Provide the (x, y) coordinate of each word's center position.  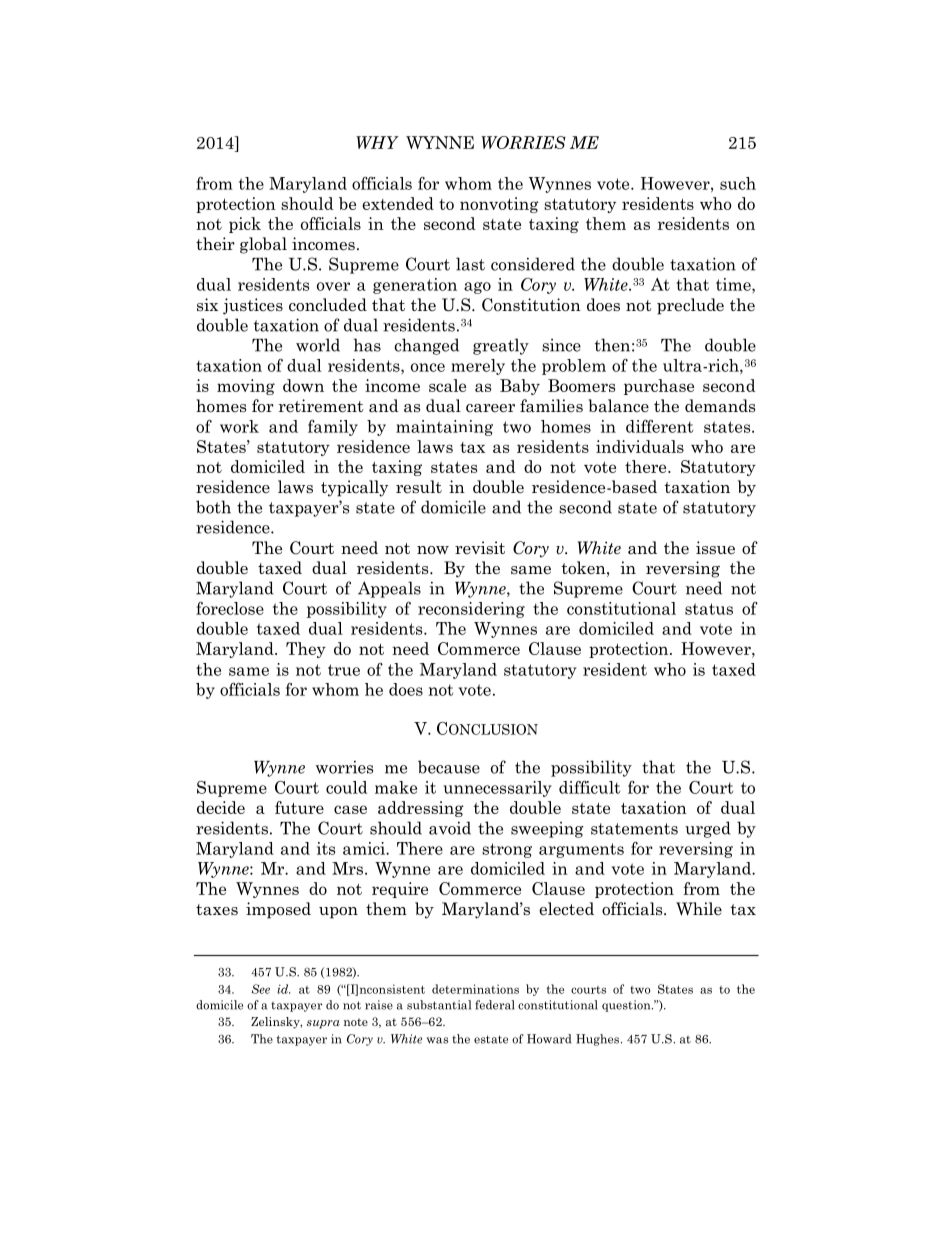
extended (398, 203)
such (738, 183)
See (261, 989)
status (709, 609)
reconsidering (471, 610)
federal (495, 1005)
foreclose (230, 608)
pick (245, 225)
